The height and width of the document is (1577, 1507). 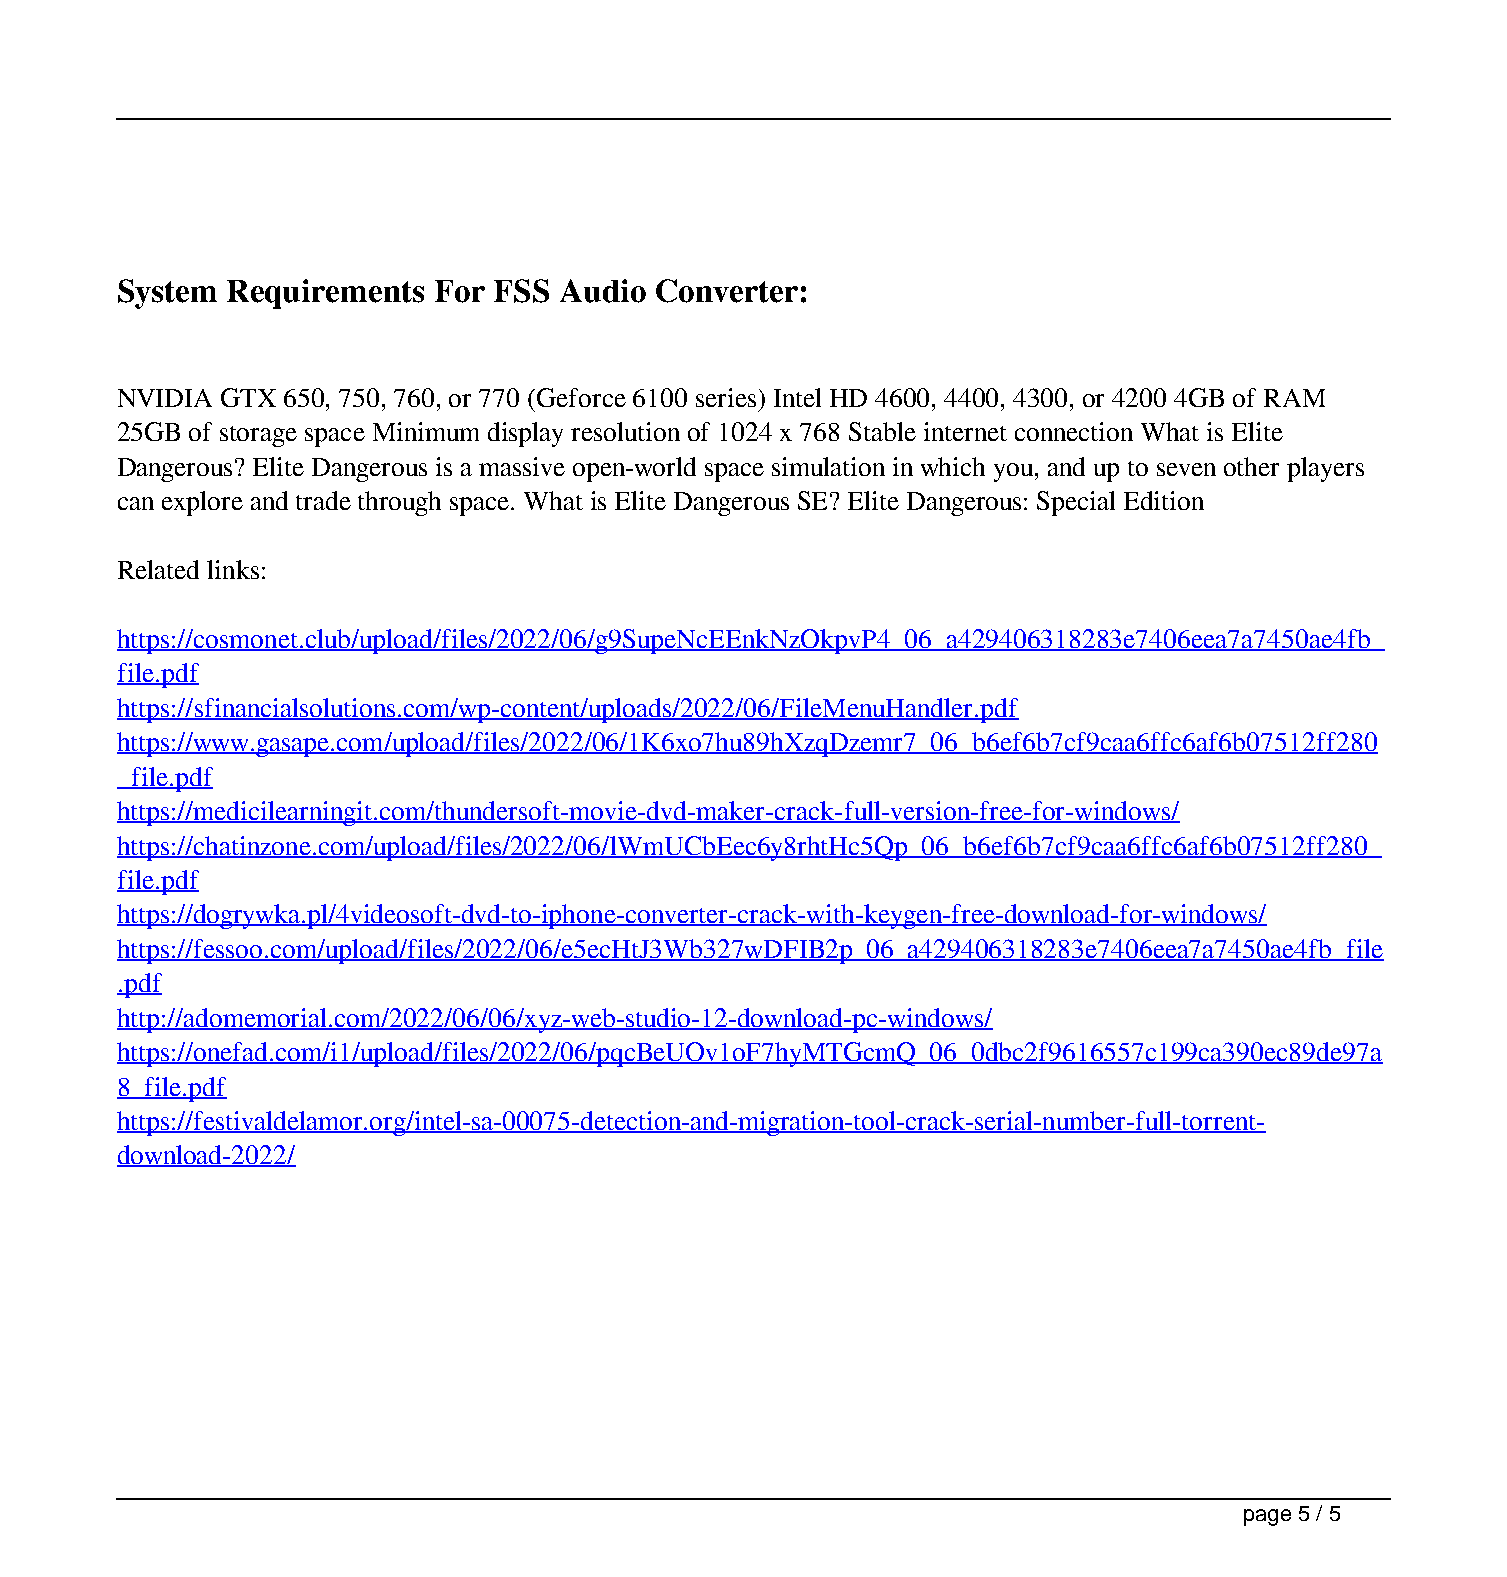 What do you see at coordinates (828, 466) in the document?
I see `simulation` at bounding box center [828, 466].
